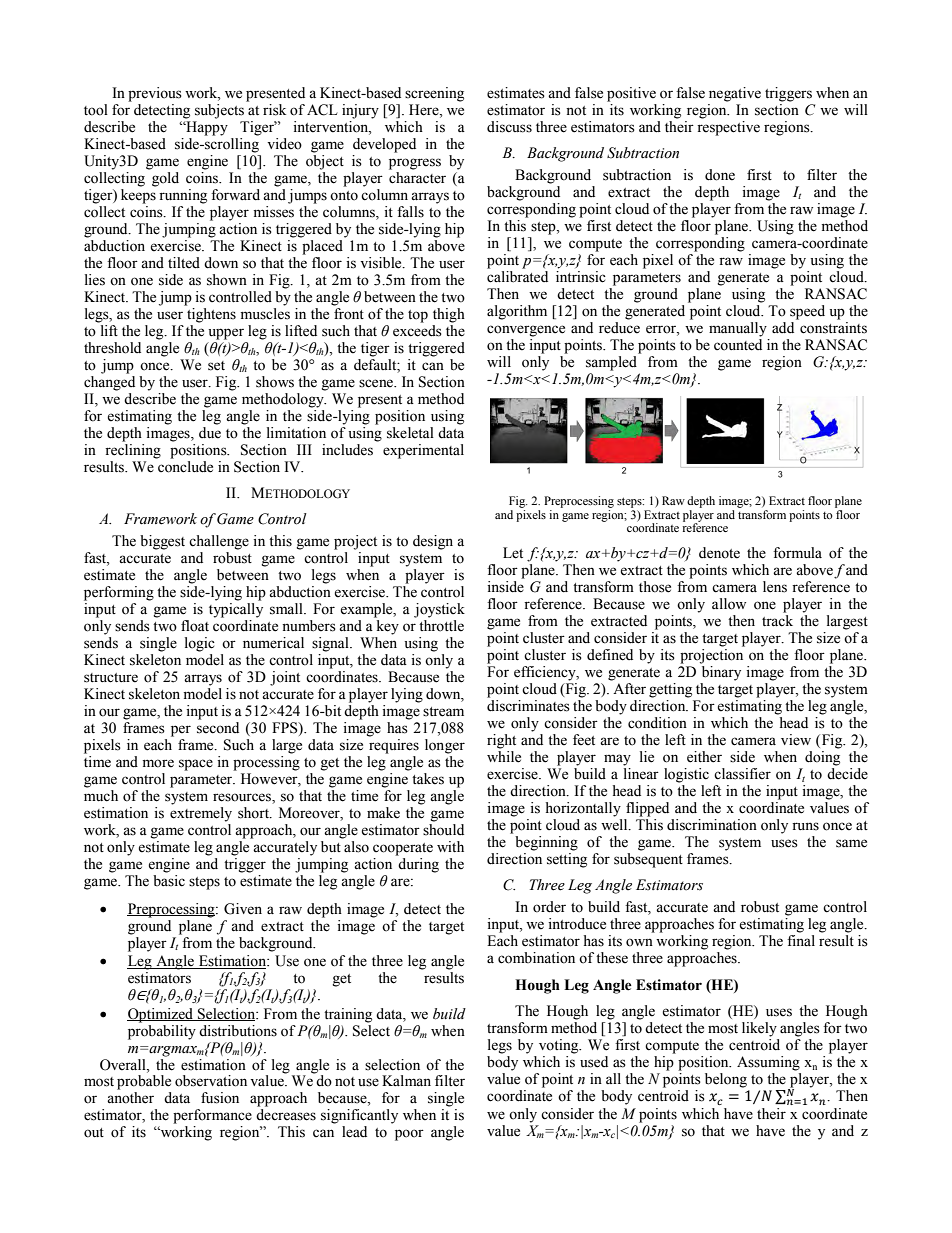 Image resolution: width=952 pixels, height=1233 pixels. I want to click on upper, so click(226, 334).
